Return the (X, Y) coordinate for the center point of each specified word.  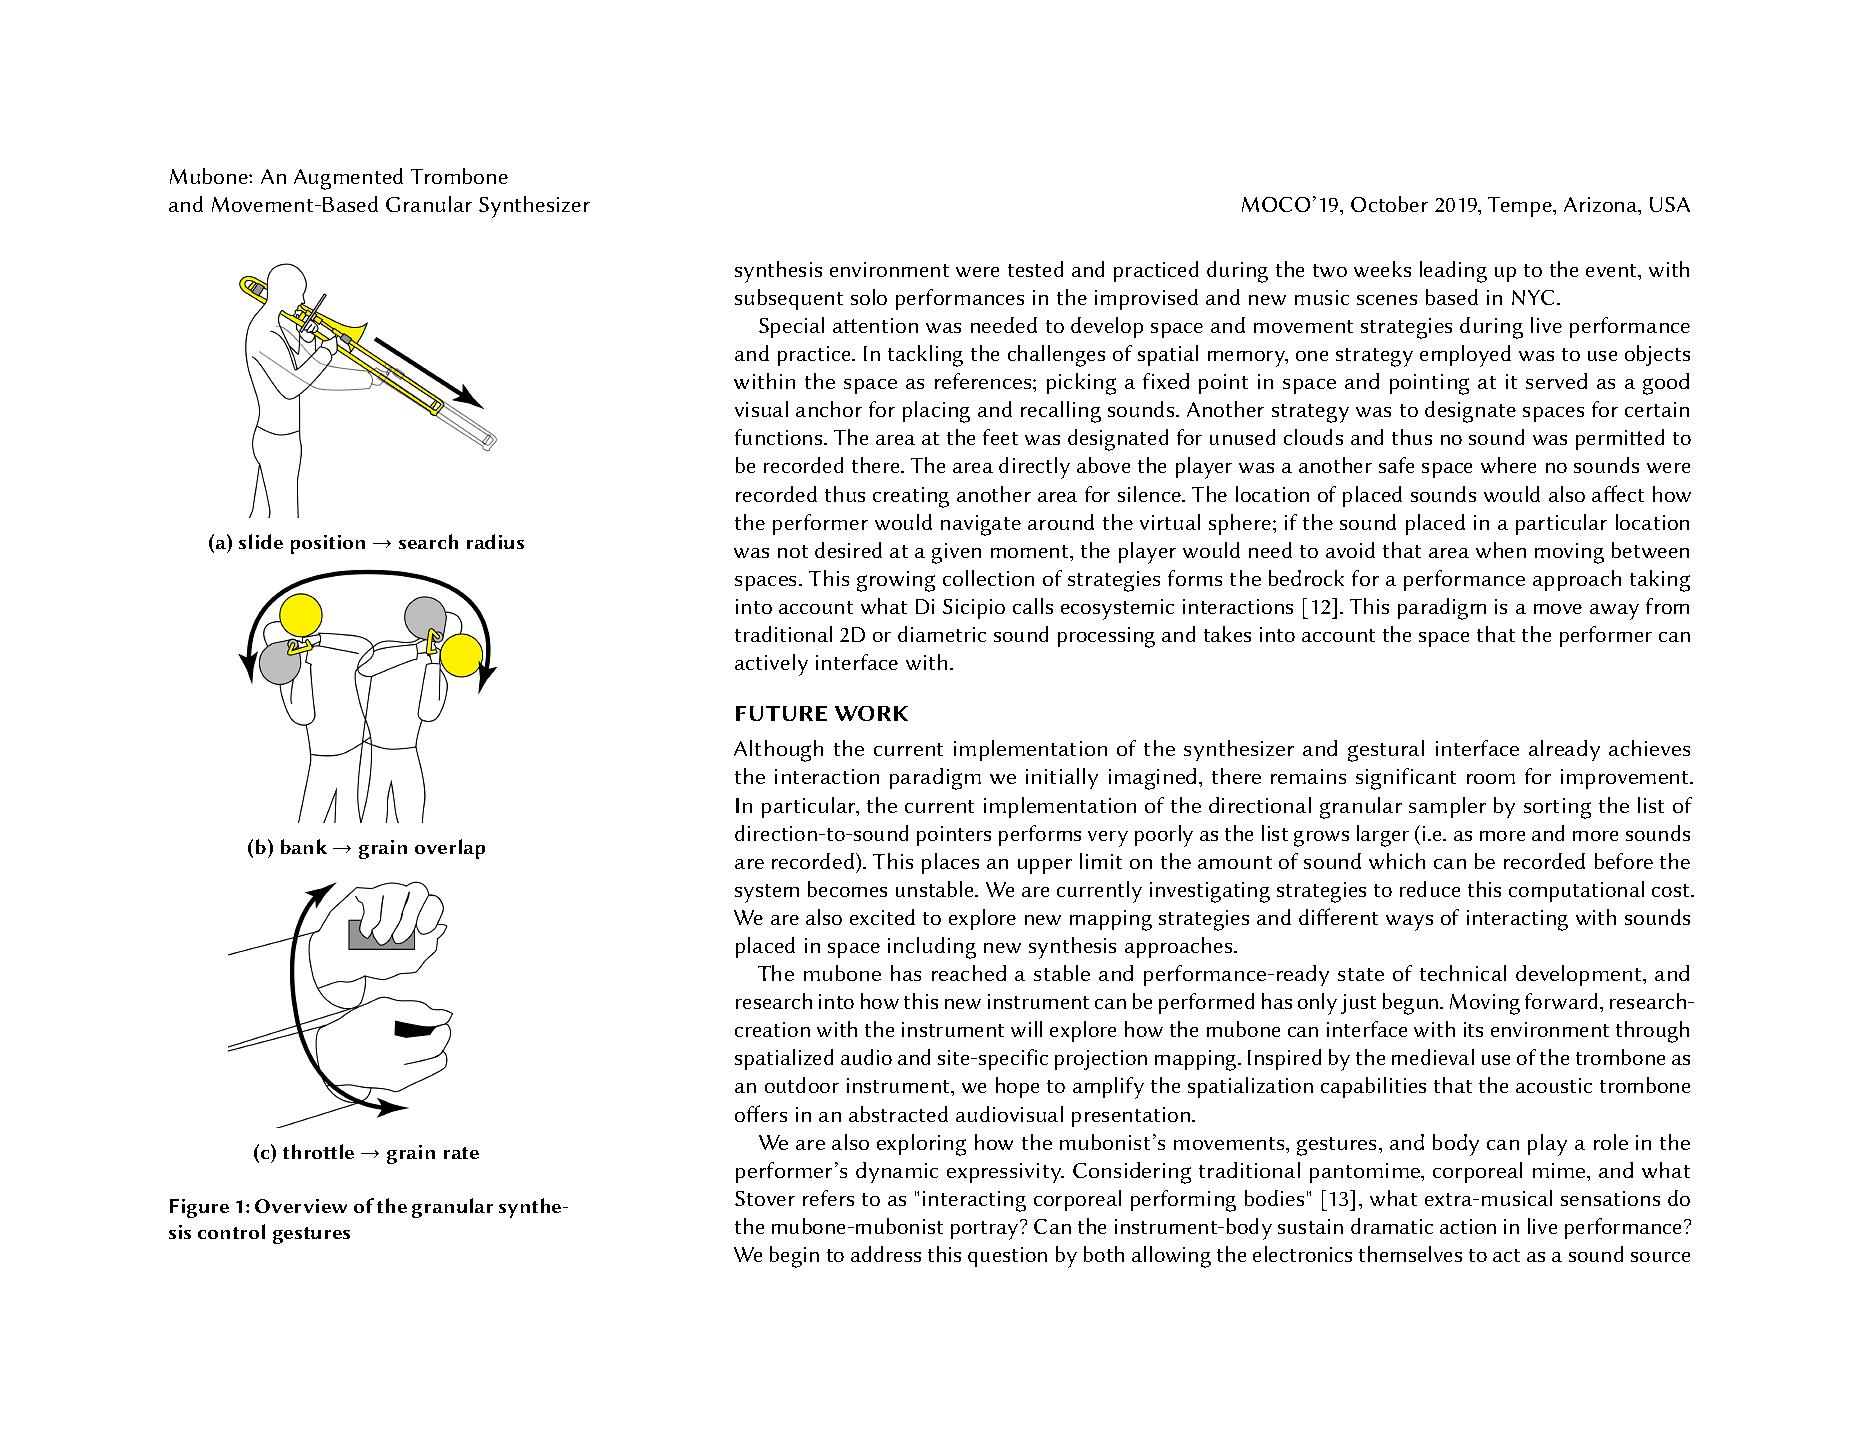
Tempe (1521, 207)
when (1501, 550)
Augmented (348, 179)
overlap (450, 849)
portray (986, 1230)
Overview (301, 1206)
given (956, 553)
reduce (1430, 889)
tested (1035, 269)
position (328, 544)
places (950, 863)
